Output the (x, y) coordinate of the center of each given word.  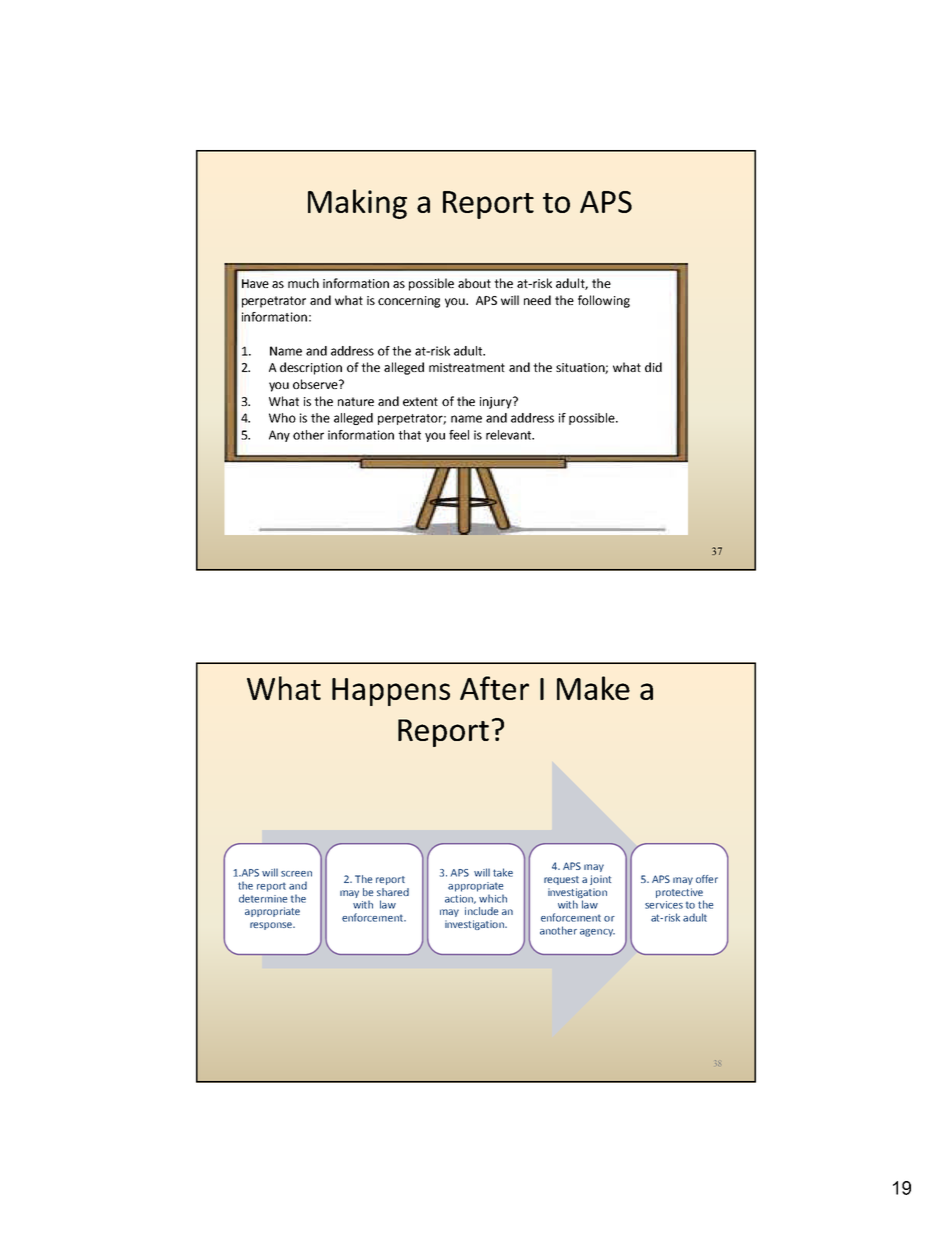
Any (279, 436)
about (474, 283)
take (503, 872)
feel (459, 435)
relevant (510, 435)
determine (263, 898)
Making (357, 204)
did (653, 367)
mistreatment (467, 367)
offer (707, 879)
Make (593, 688)
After (494, 688)
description (311, 368)
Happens (391, 692)
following (604, 301)
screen (296, 874)
